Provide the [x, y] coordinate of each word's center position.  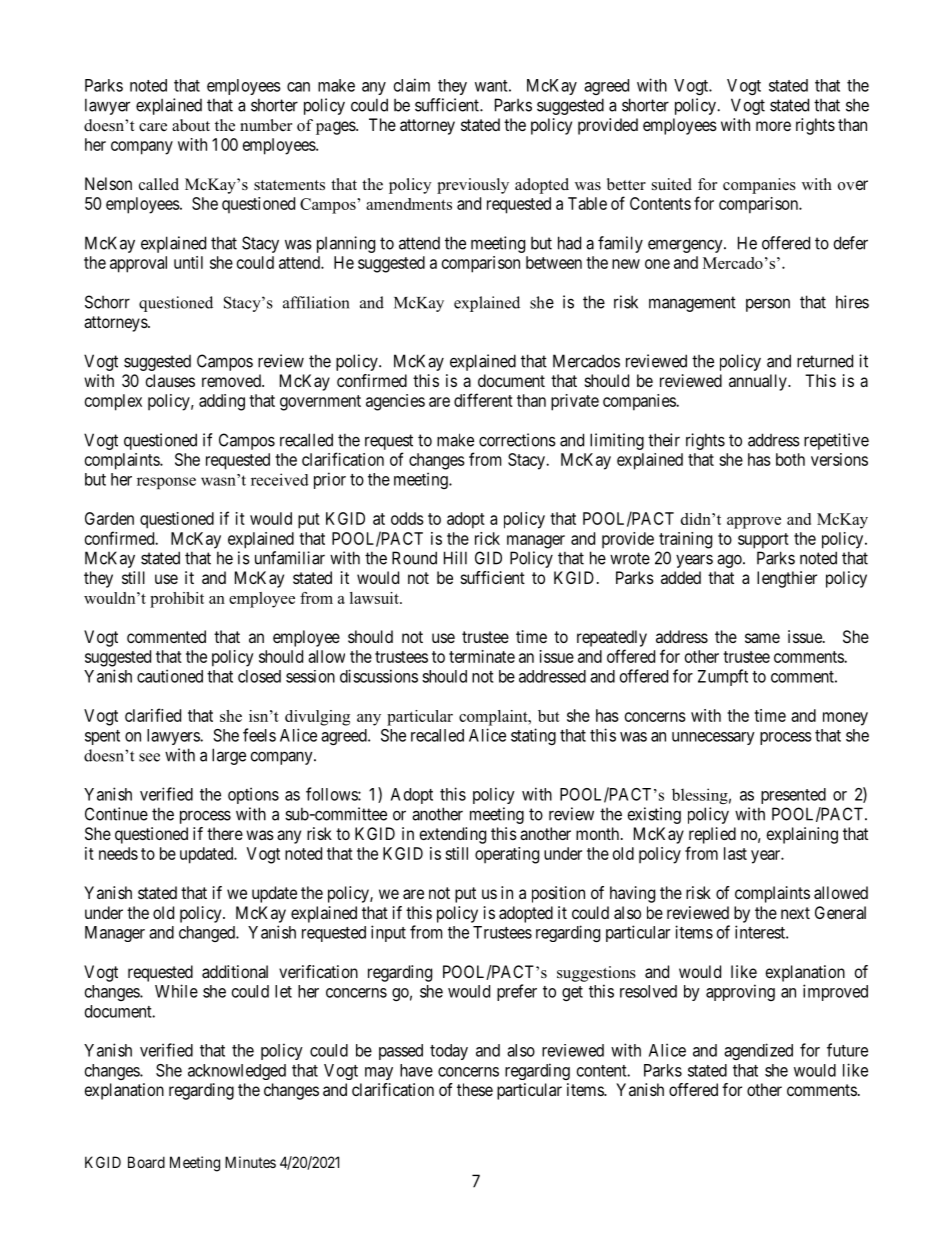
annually [759, 382]
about [191, 125]
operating [507, 855]
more [773, 126]
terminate [482, 656]
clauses [170, 380]
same [762, 638]
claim [412, 85]
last [735, 853]
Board [146, 1162]
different [483, 400]
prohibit [177, 600]
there [225, 833]
